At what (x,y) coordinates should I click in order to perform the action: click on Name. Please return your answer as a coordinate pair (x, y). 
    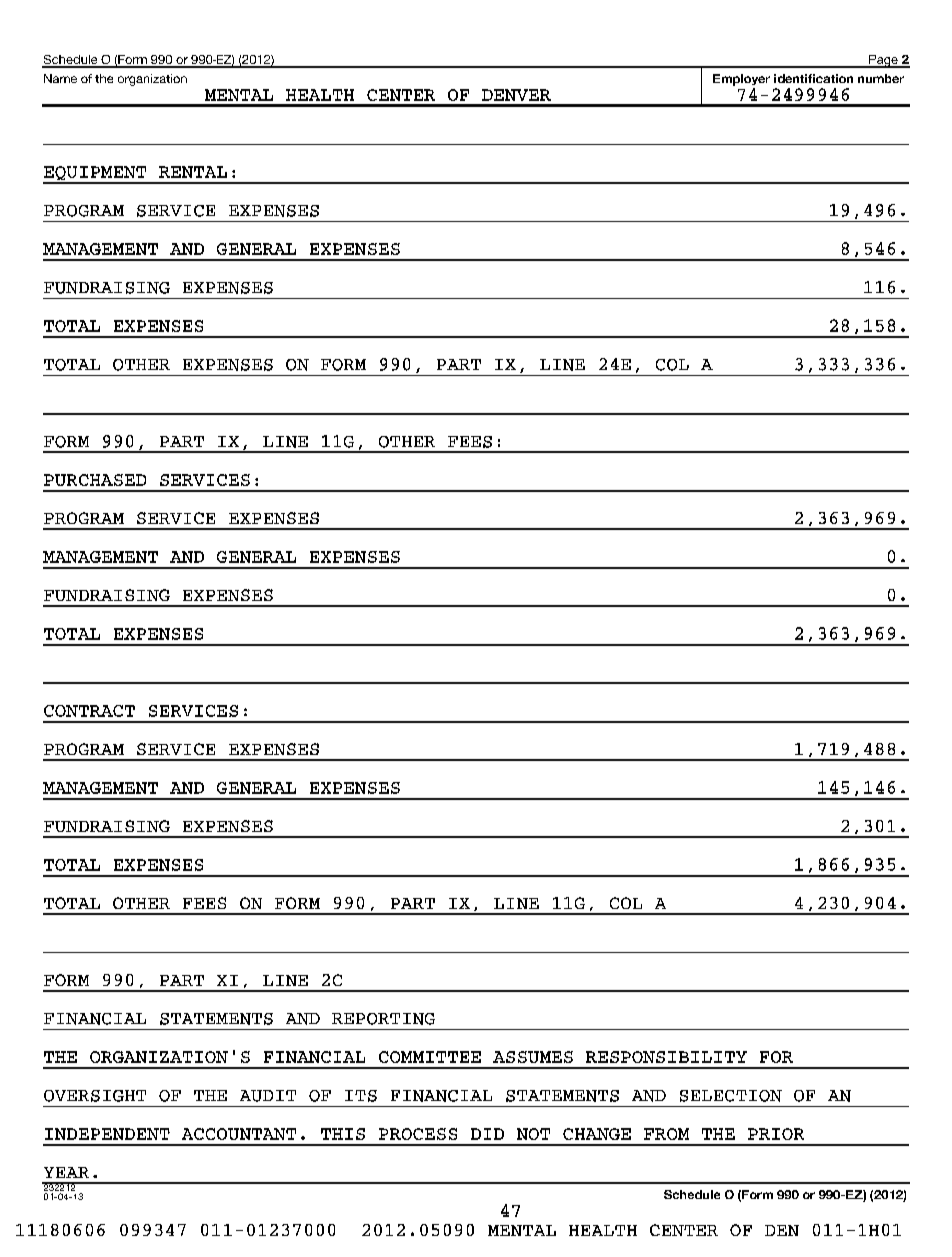
    Looking at the image, I should click on (60, 78).
